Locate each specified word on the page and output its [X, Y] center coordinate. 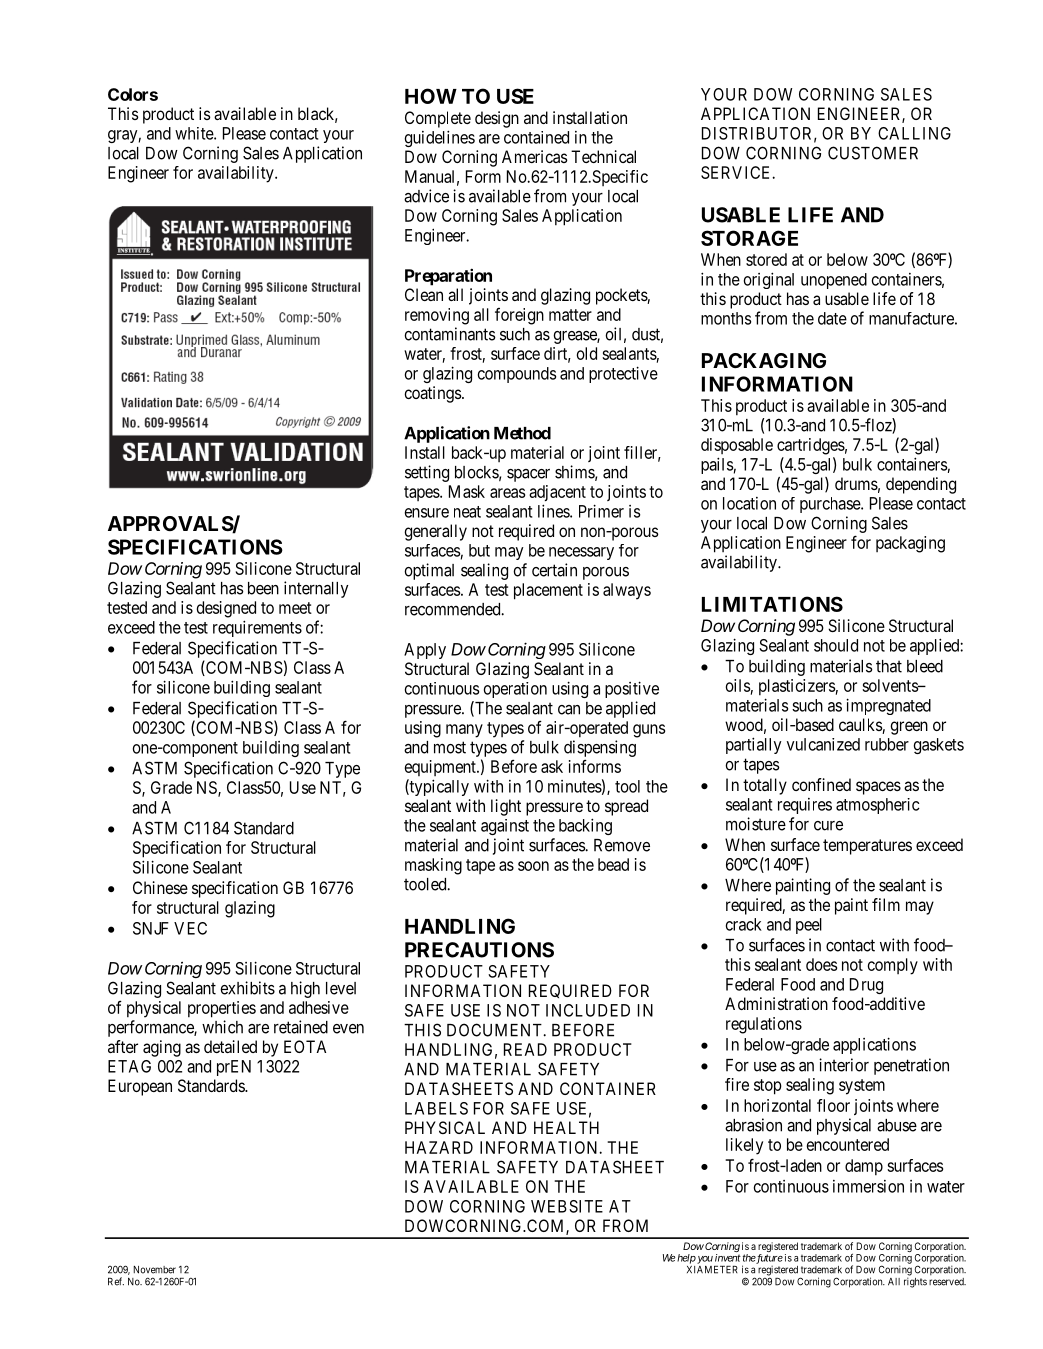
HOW [431, 96]
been [263, 588]
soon [533, 866]
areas [507, 493]
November [154, 1270]
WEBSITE [567, 1206]
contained [536, 137]
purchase [831, 505]
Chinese [160, 887]
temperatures [867, 847]
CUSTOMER [873, 153]
